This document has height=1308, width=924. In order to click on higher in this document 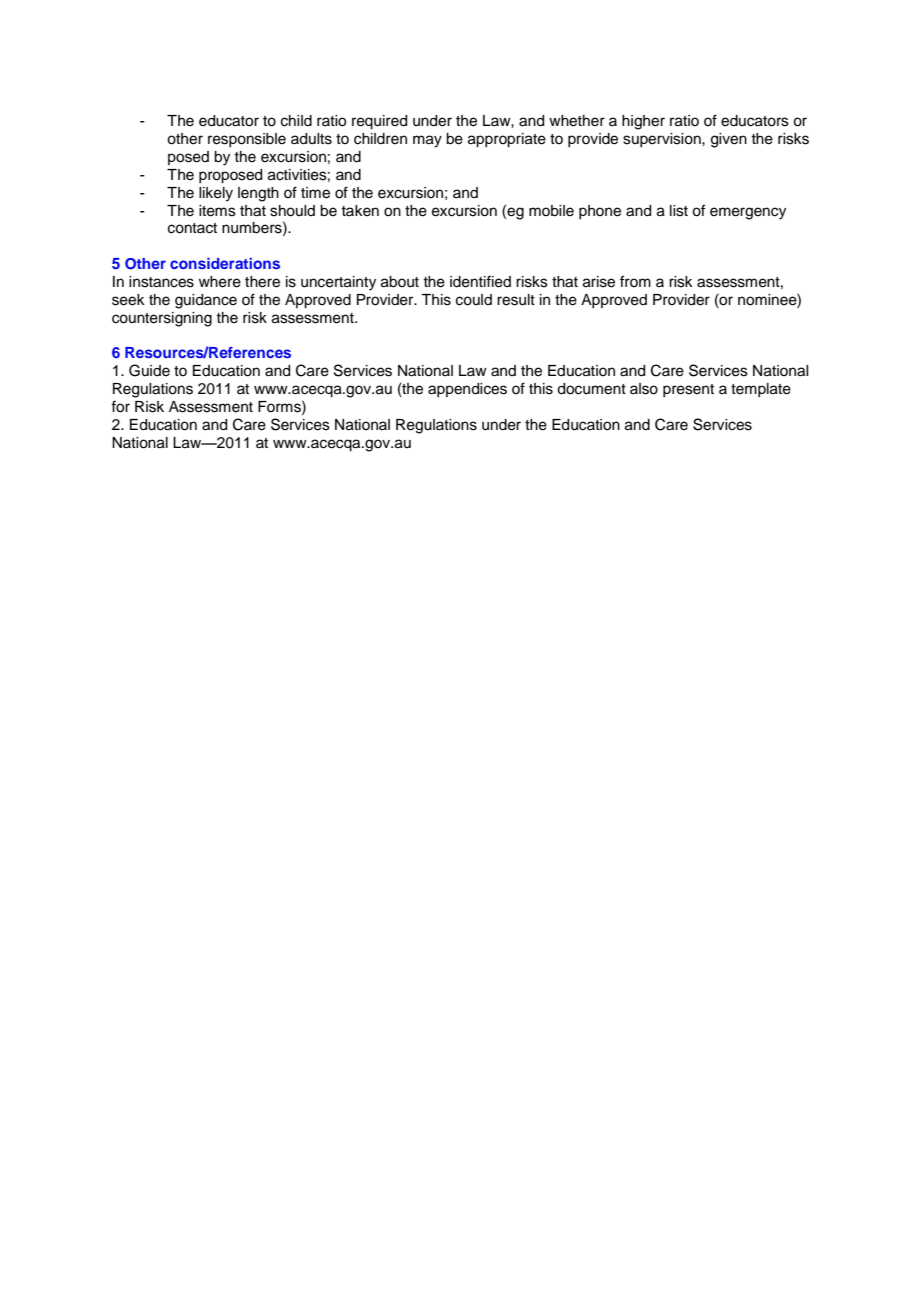, I will do `click(643, 122)`.
